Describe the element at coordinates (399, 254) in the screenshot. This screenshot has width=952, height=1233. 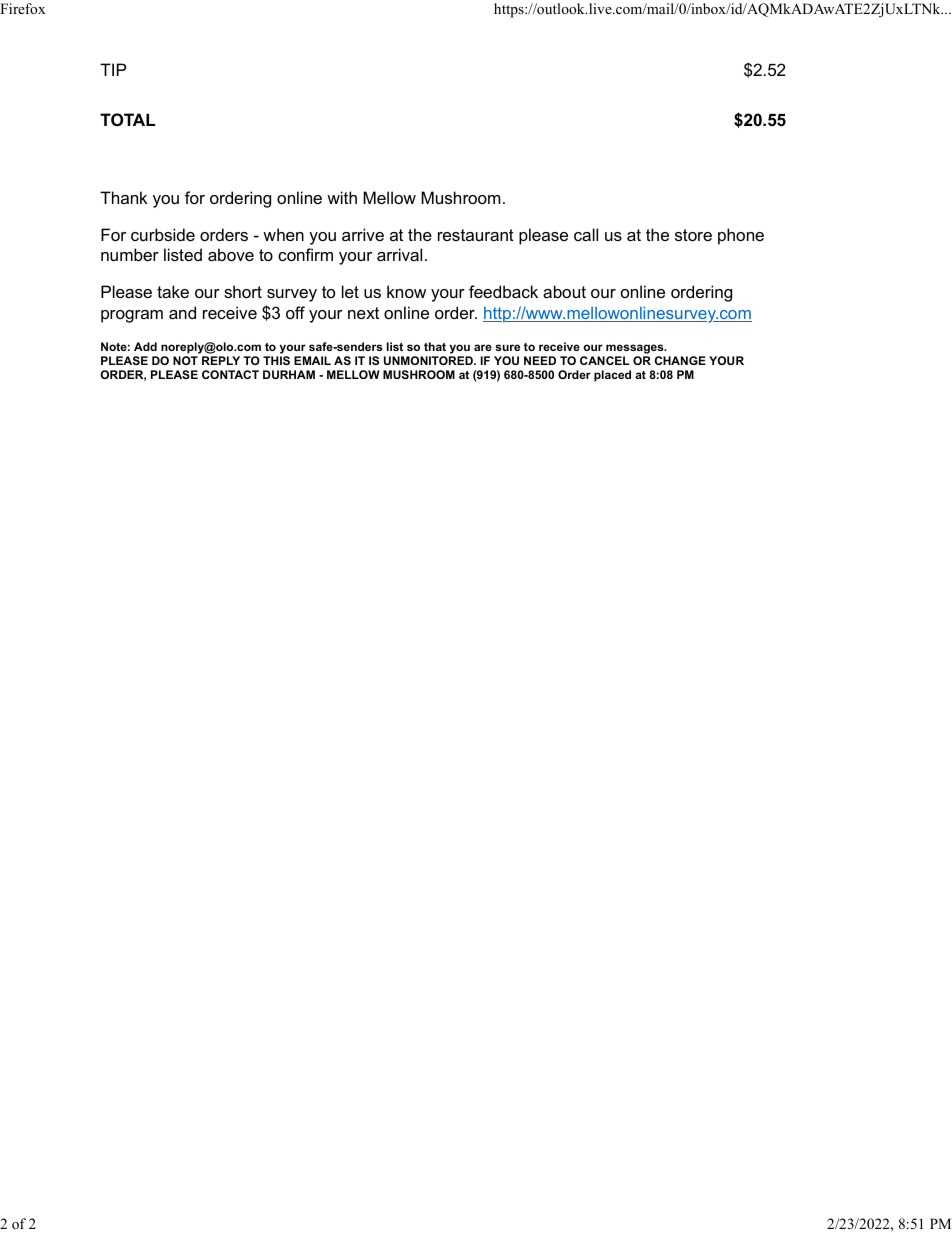
I see `arrival` at that location.
